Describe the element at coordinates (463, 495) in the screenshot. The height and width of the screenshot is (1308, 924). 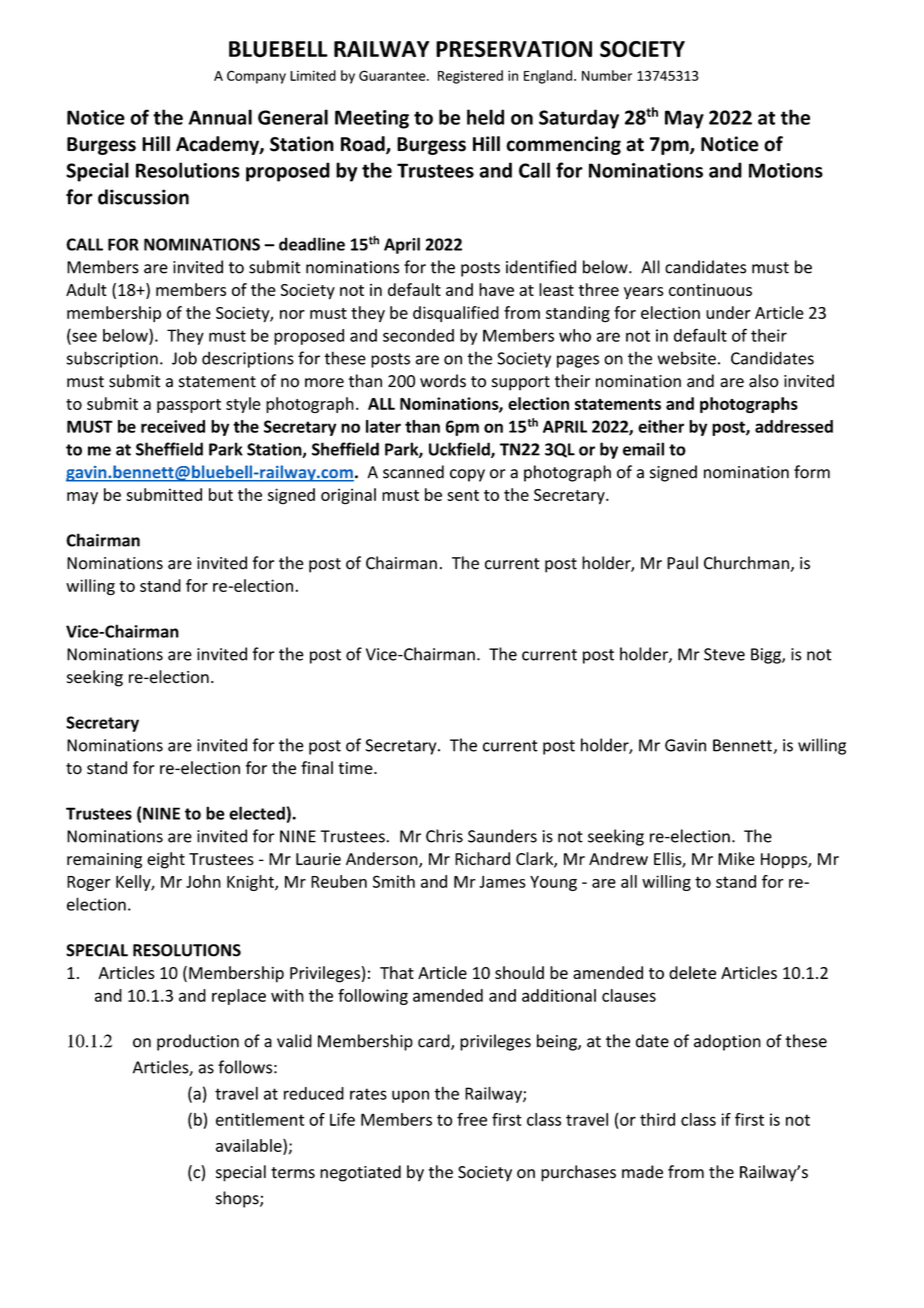
I see `sent` at that location.
